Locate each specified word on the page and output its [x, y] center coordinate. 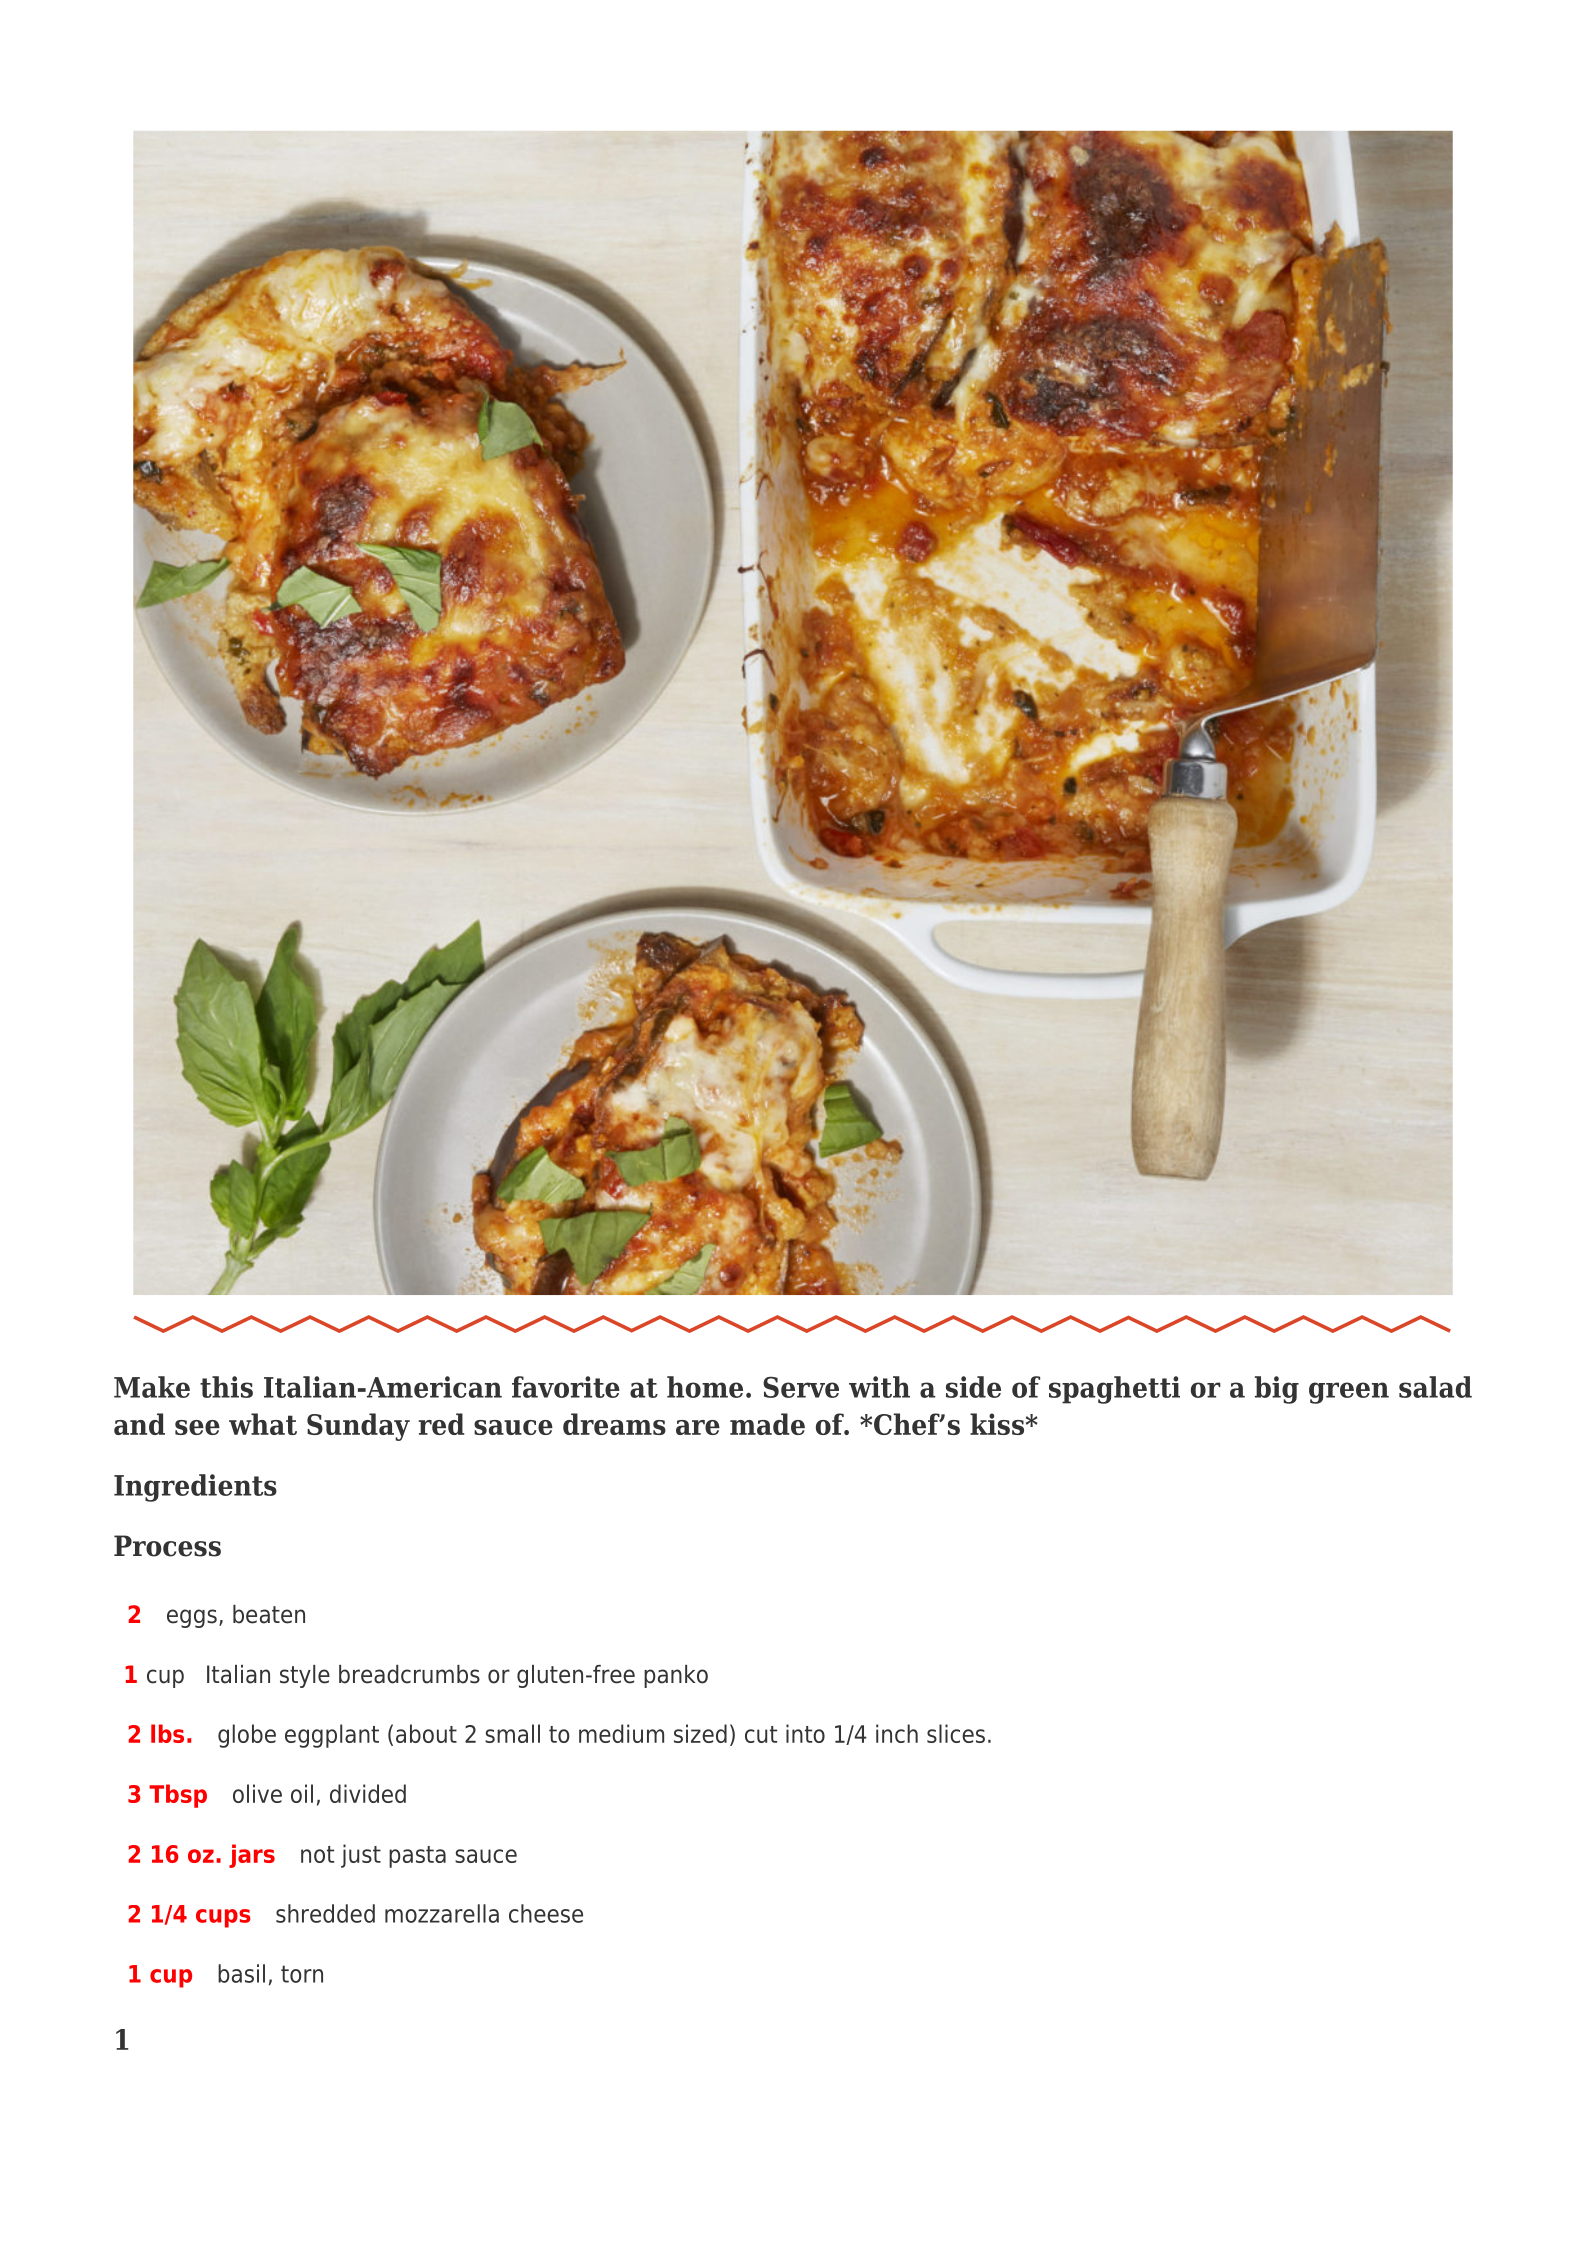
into [805, 1733]
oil [302, 1793]
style [305, 1676]
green [1349, 1393]
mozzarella [442, 1913]
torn [302, 1974]
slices [956, 1733]
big [1277, 1390]
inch [897, 1733]
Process [167, 1546]
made [767, 1424]
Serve [801, 1387]
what [263, 1424]
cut [761, 1734]
